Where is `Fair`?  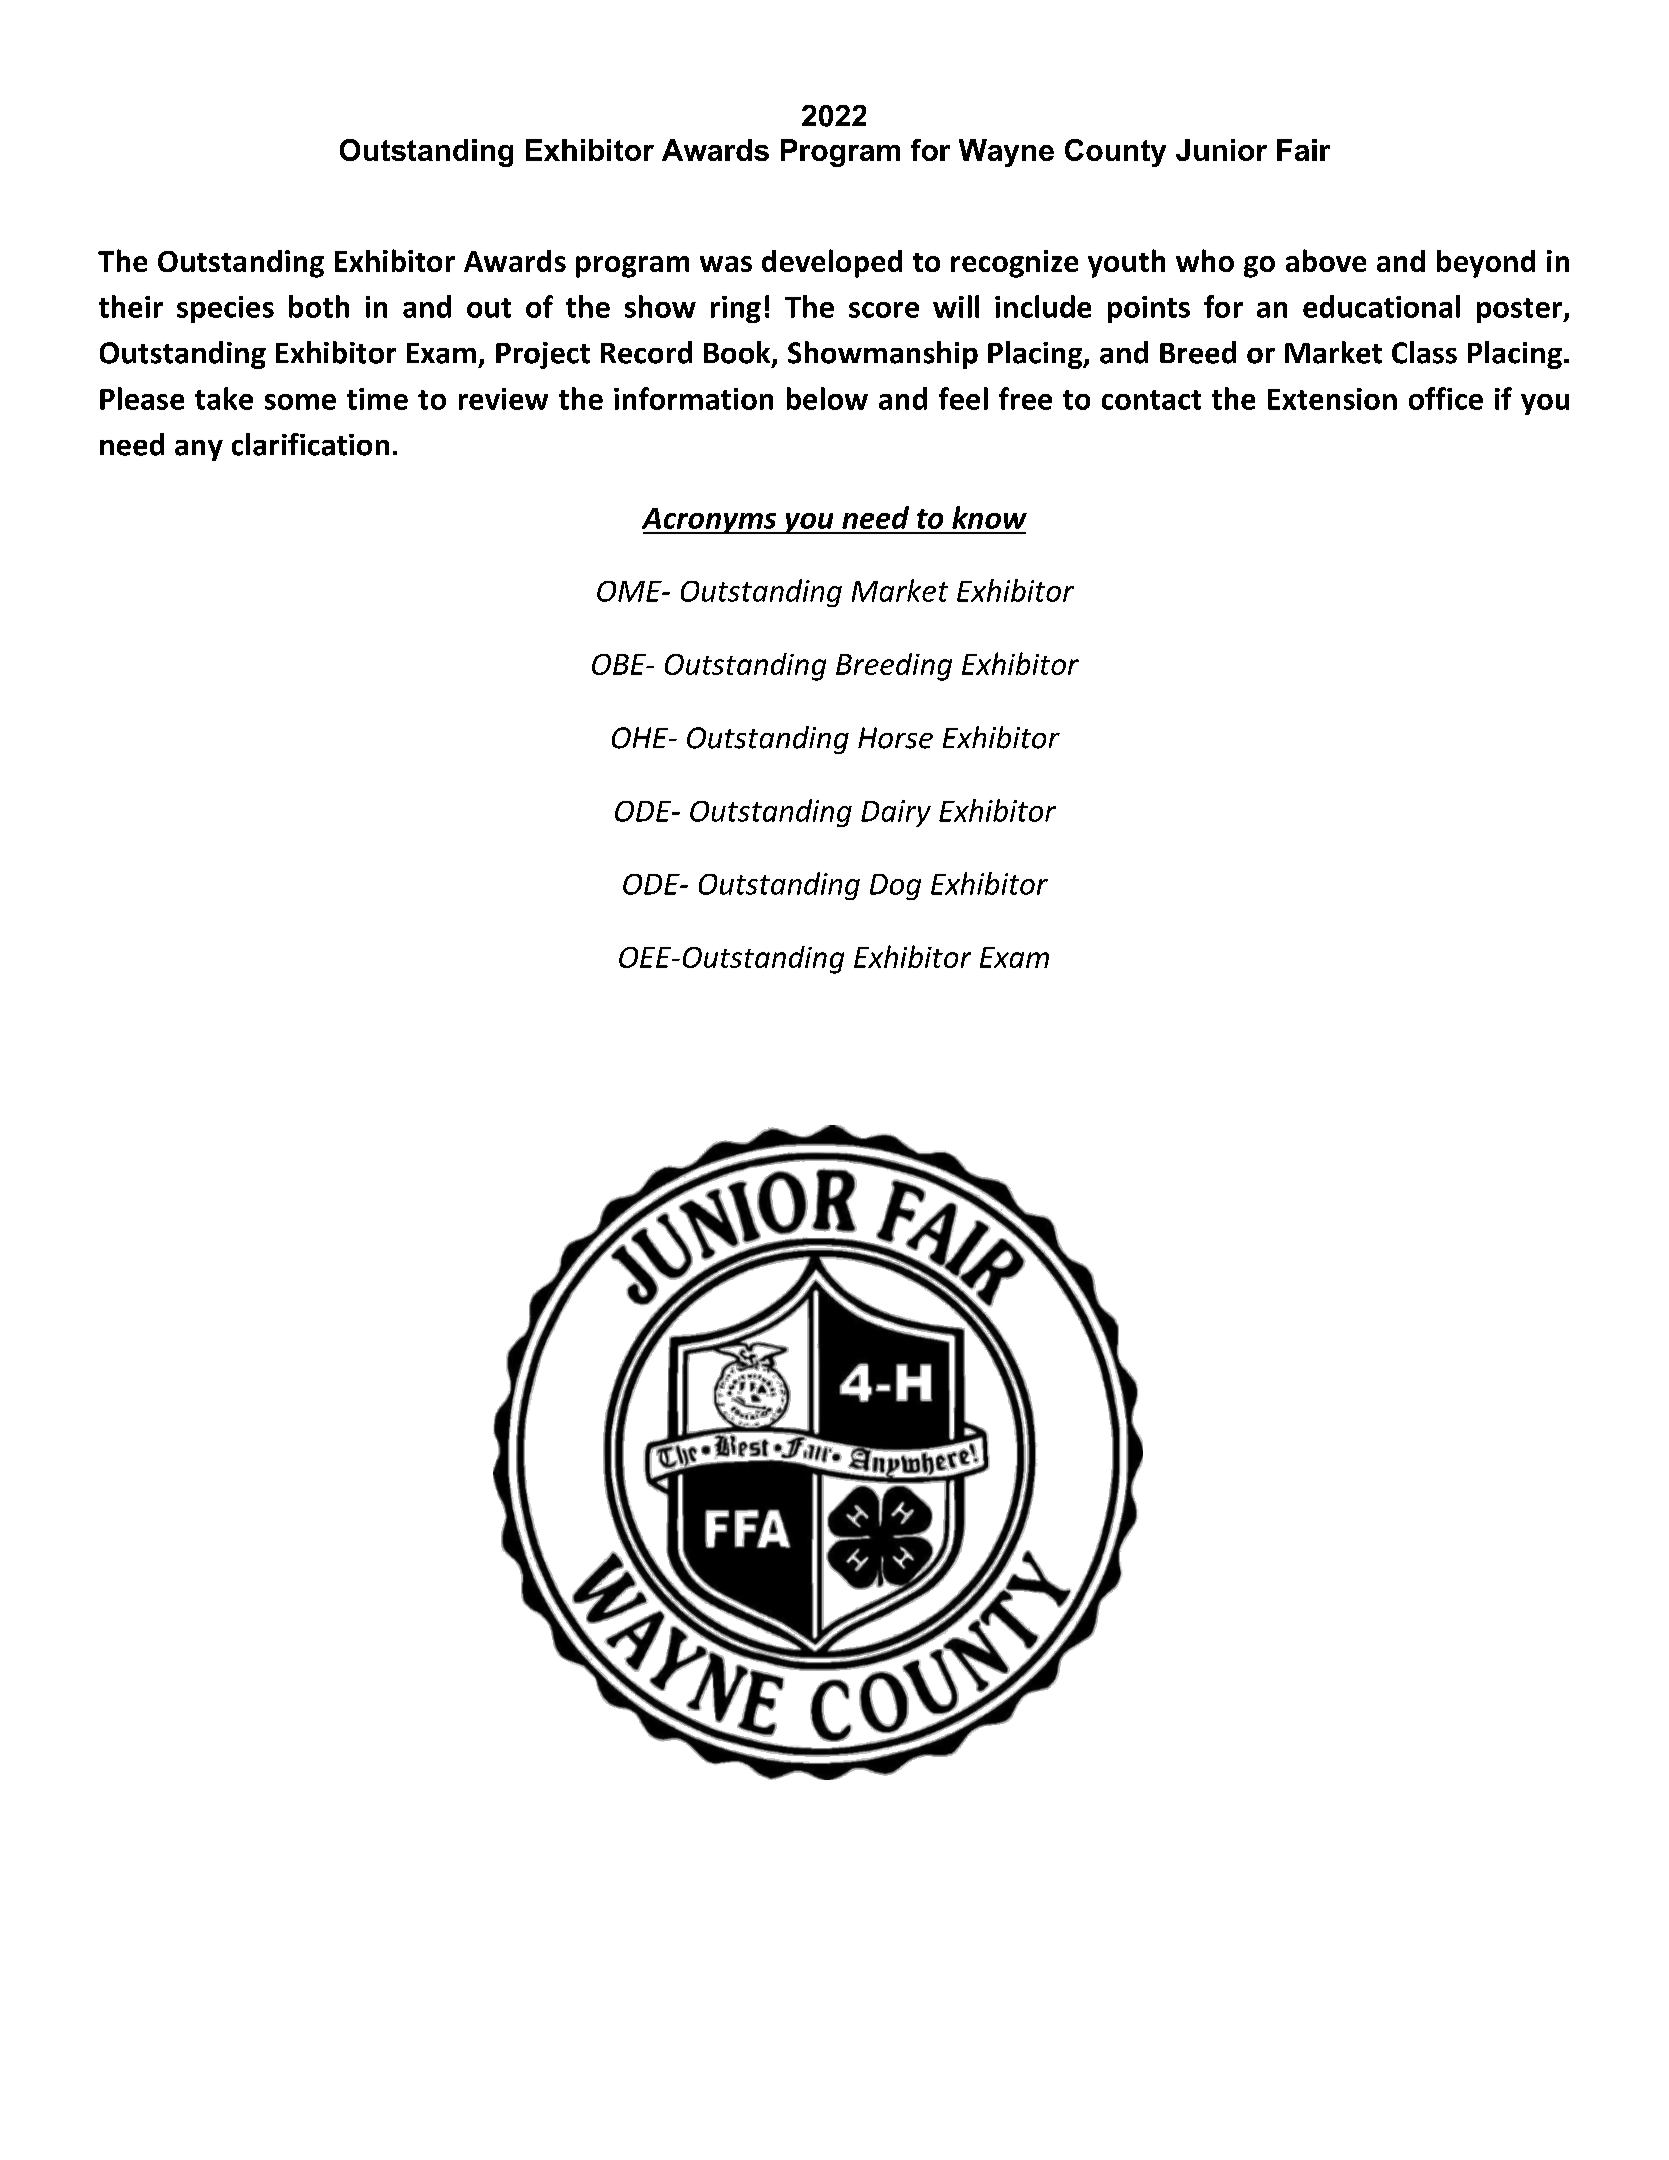 Fair is located at coordinates (1303, 150).
